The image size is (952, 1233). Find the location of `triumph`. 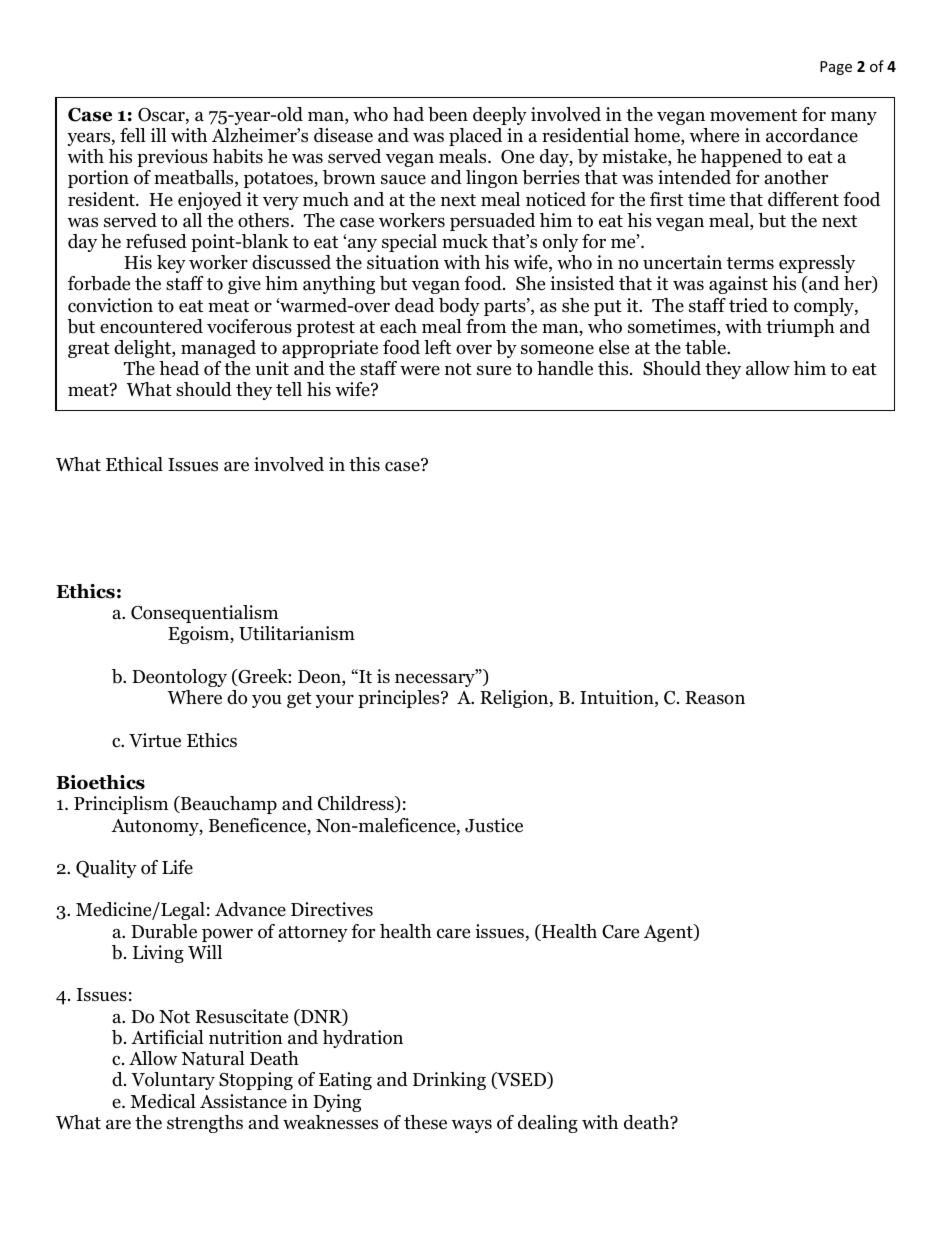

triumph is located at coordinates (800, 328).
